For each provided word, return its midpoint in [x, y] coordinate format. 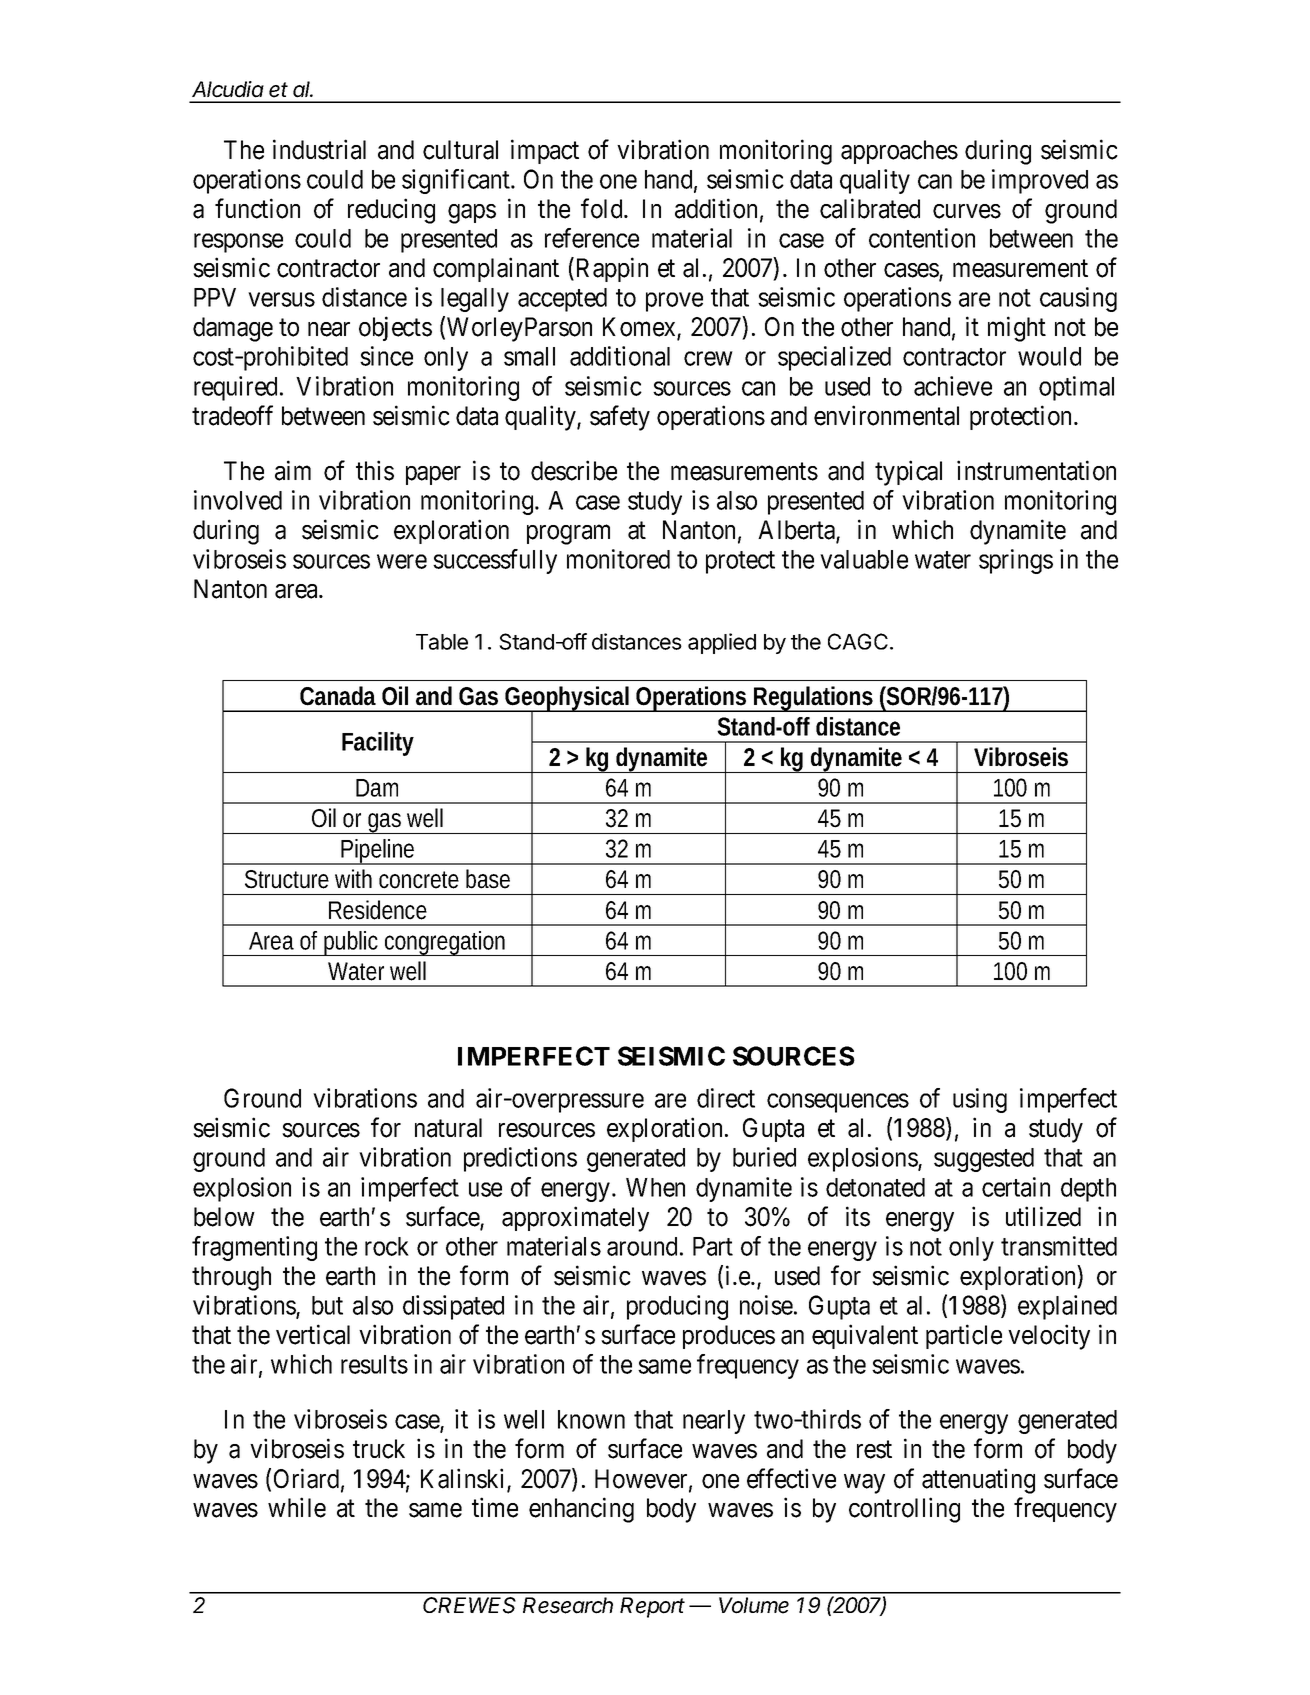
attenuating [978, 1481]
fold [603, 208]
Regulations [815, 699]
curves [967, 211]
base [488, 879]
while [297, 1507]
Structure [287, 879]
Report [652, 1607]
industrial [319, 149]
